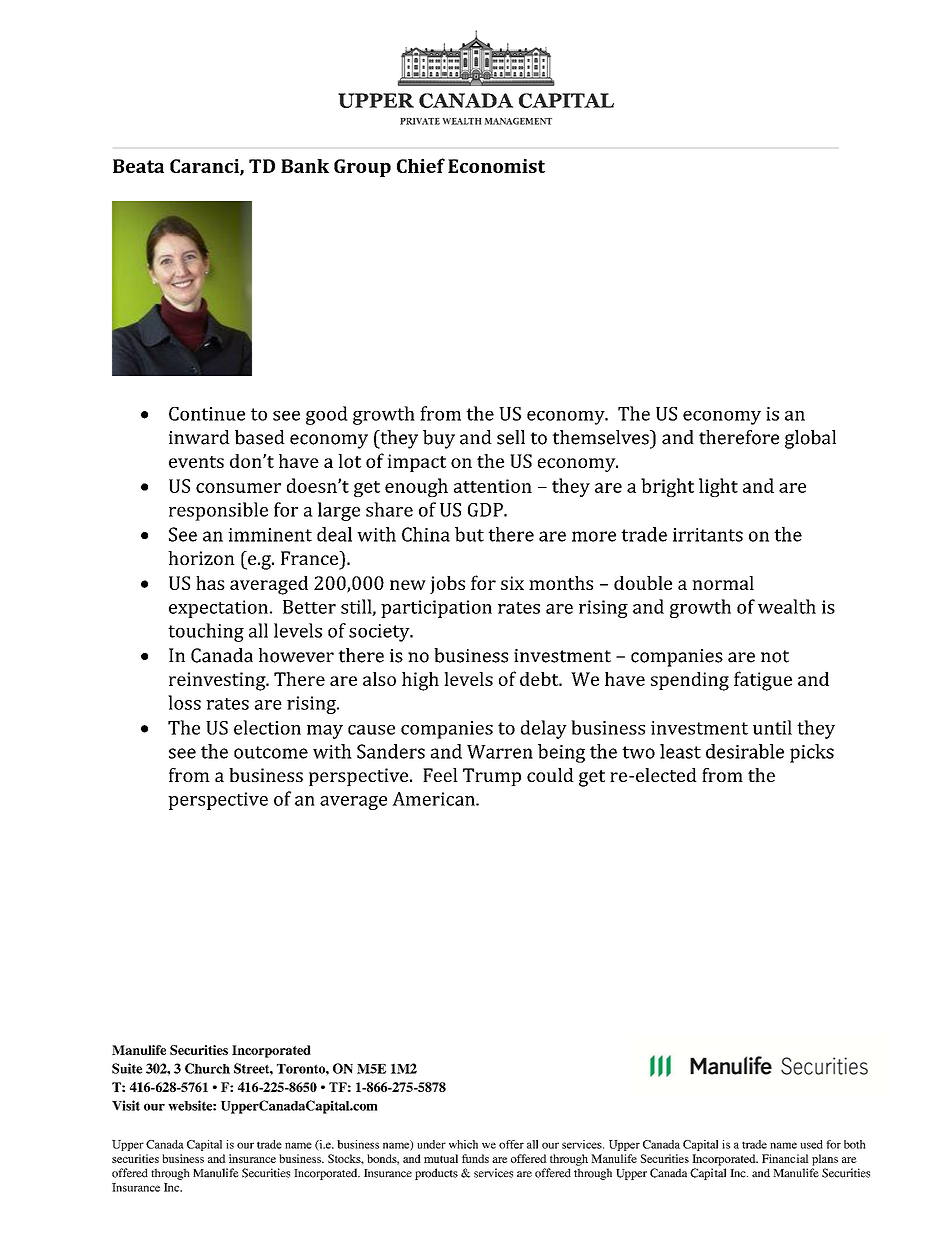 The width and height of the image is (952, 1233). I want to click on picks, so click(812, 753).
